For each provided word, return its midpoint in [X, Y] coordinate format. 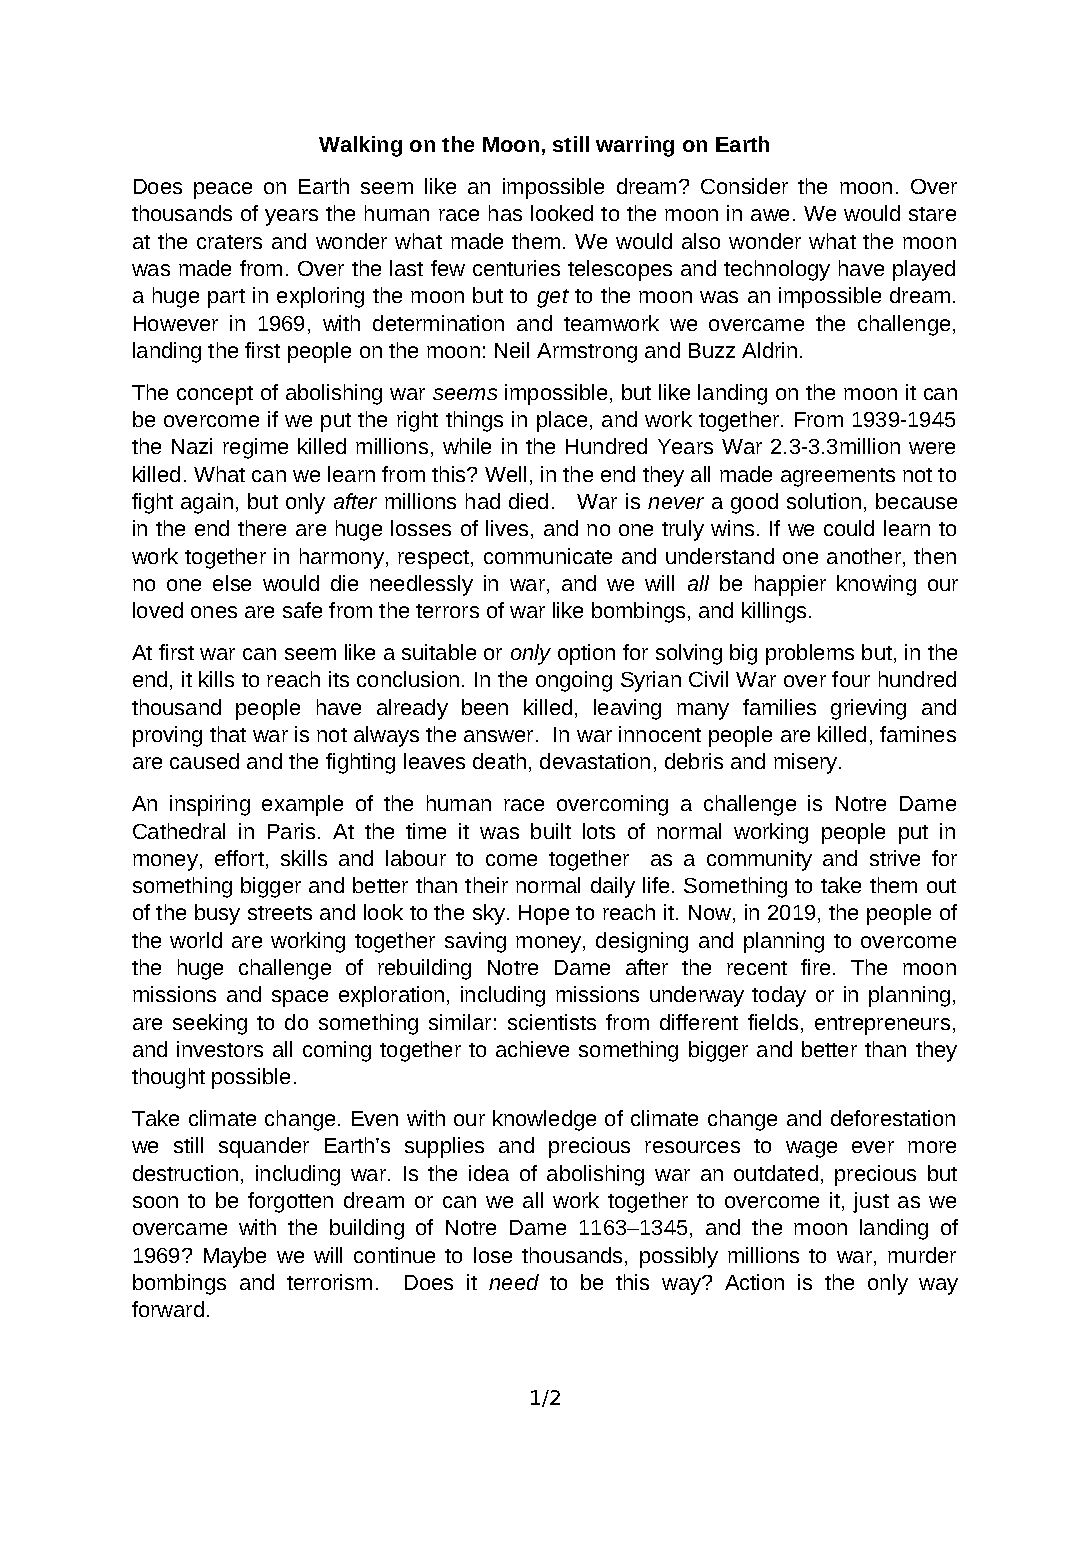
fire [815, 967]
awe [770, 215]
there [262, 528]
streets [280, 913]
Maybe [235, 1257]
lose [493, 1255]
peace [223, 190]
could [849, 528]
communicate [548, 556]
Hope [544, 915]
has [505, 213]
